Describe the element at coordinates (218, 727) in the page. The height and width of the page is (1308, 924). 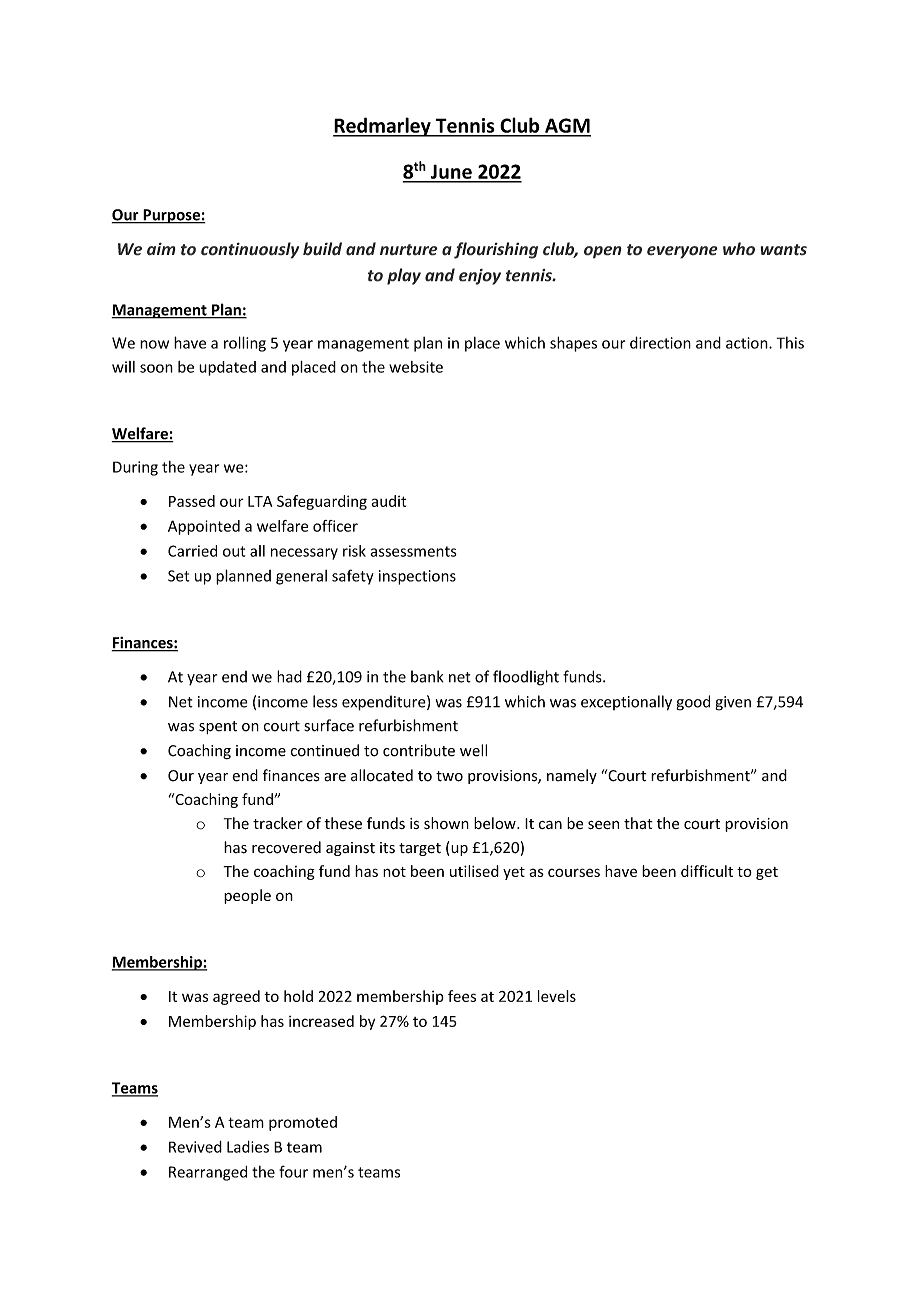
I see `spent` at that location.
